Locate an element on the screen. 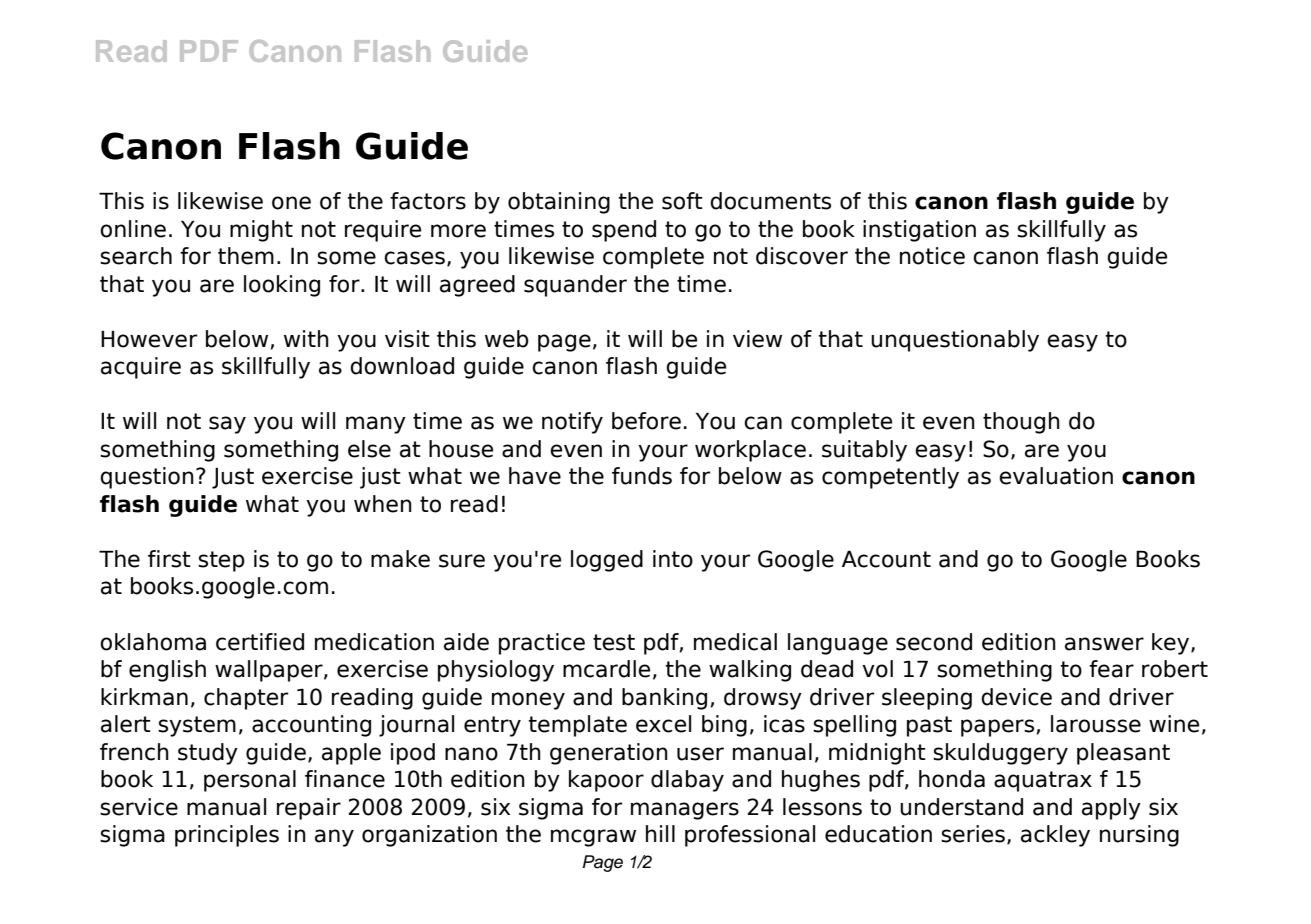 This screenshot has height=924, width=1311. view is located at coordinates (757, 339).
